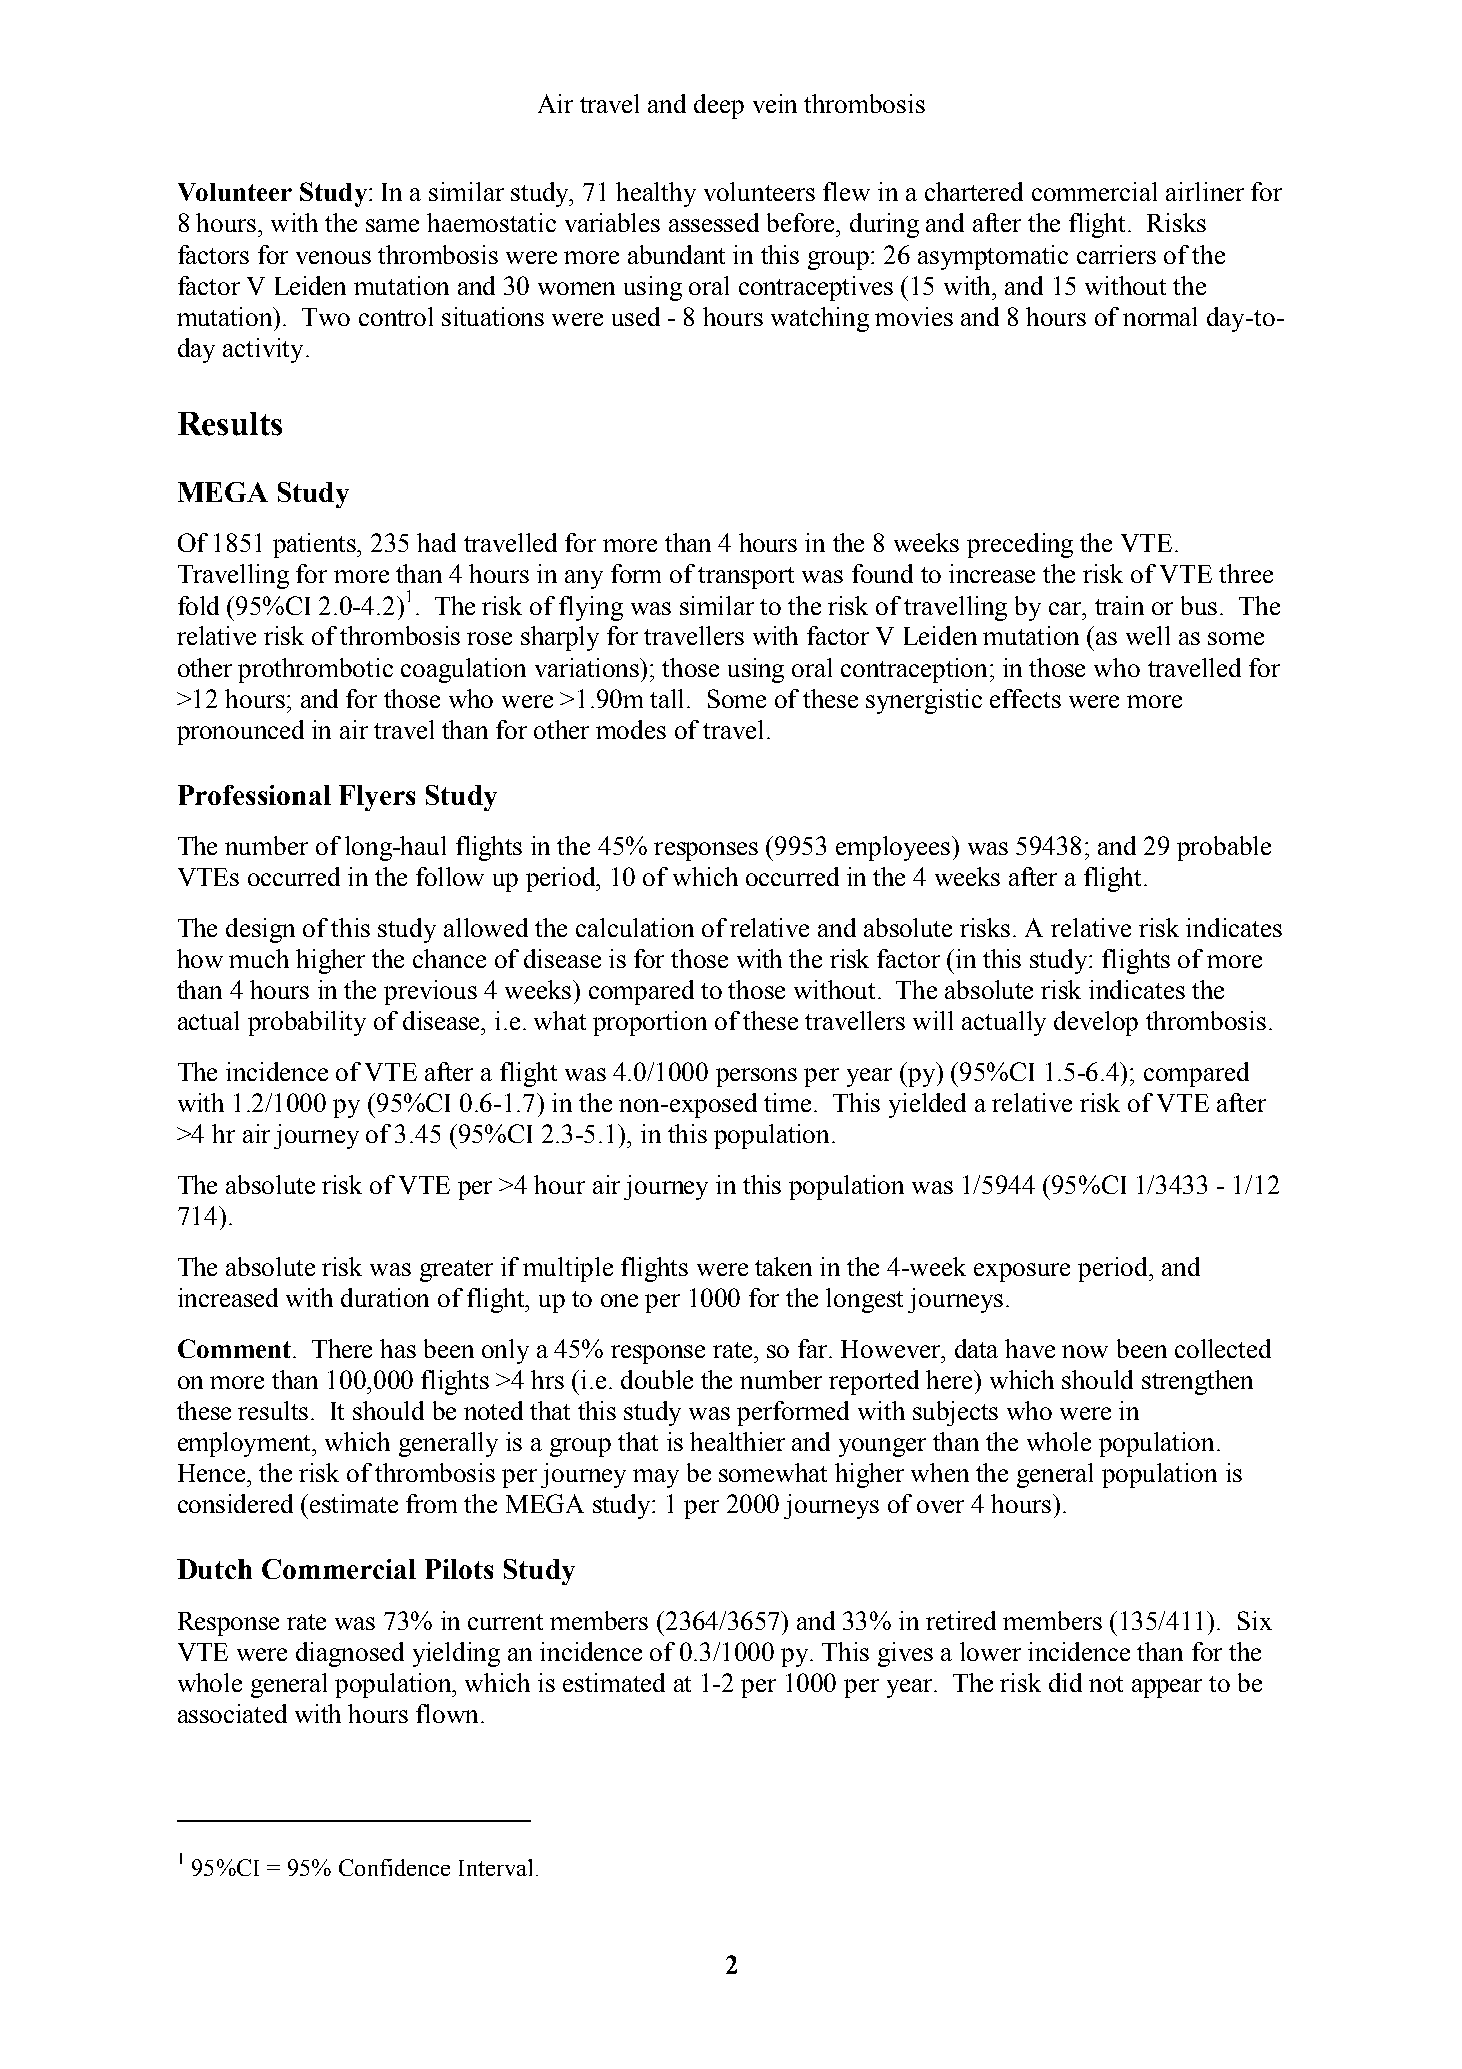  I want to click on train, so click(1119, 605).
